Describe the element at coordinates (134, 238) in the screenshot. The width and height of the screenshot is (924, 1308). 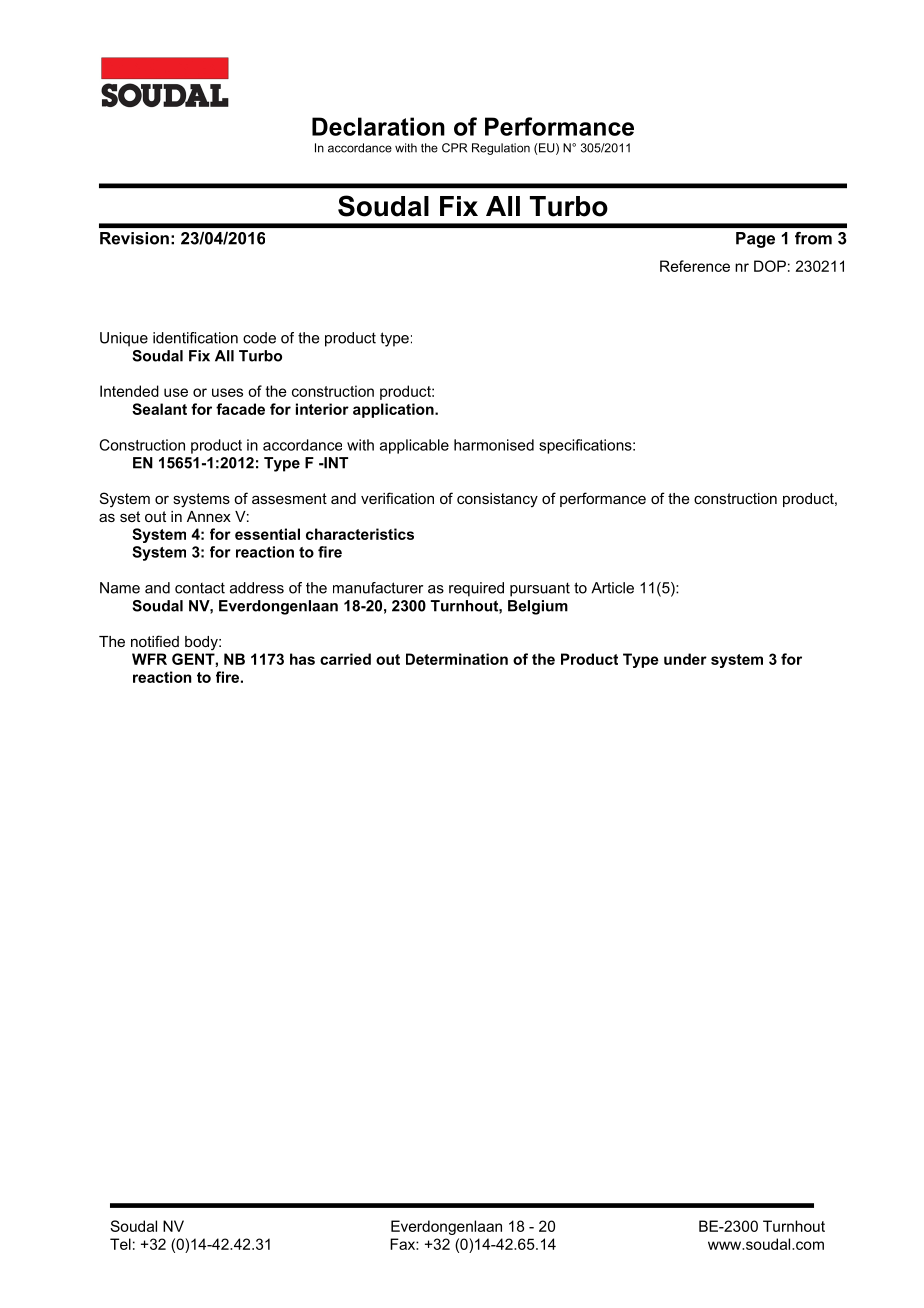
I see `Revision` at that location.
